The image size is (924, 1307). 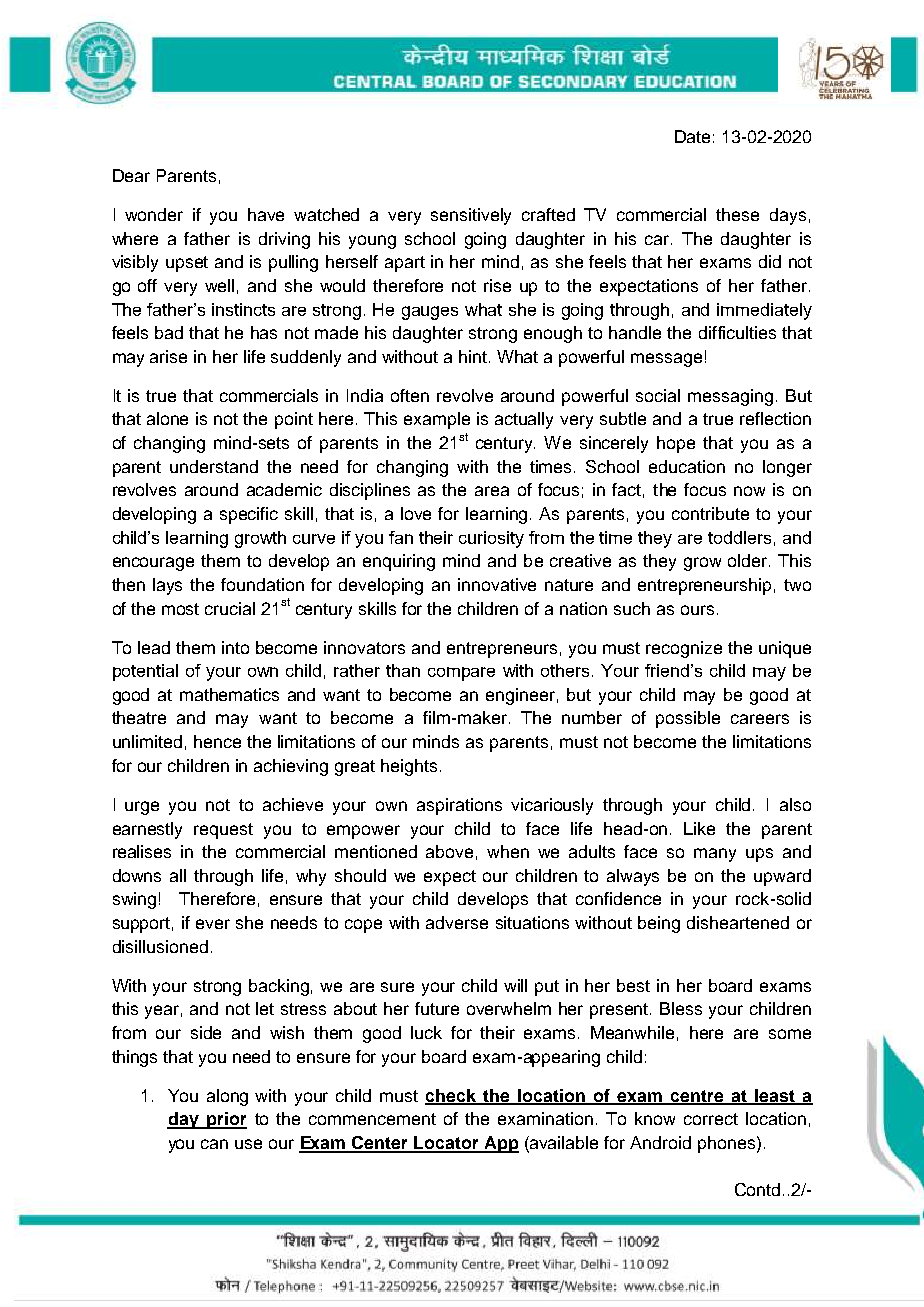 I want to click on Dear, so click(x=131, y=175).
